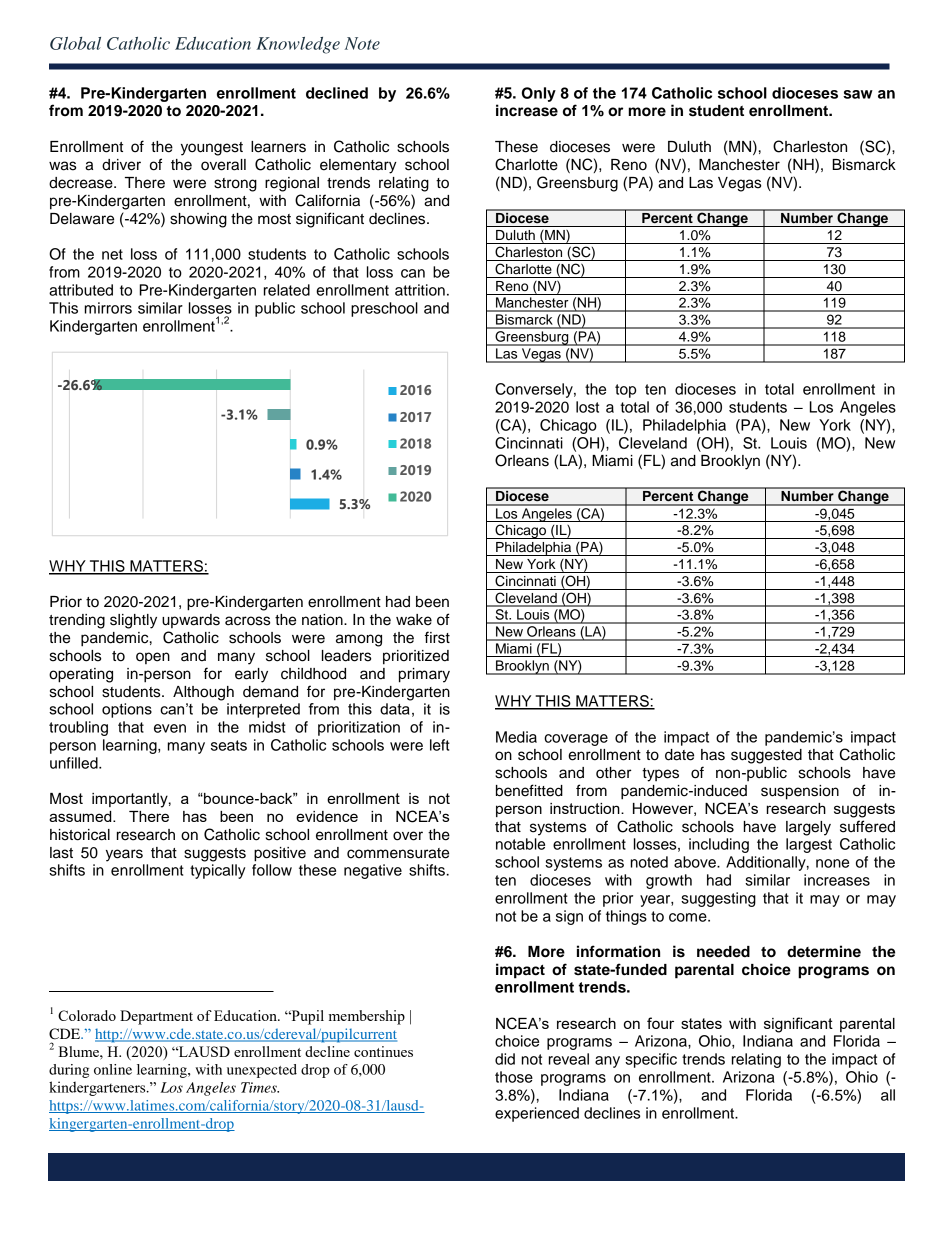  I want to click on notable, so click(520, 844).
